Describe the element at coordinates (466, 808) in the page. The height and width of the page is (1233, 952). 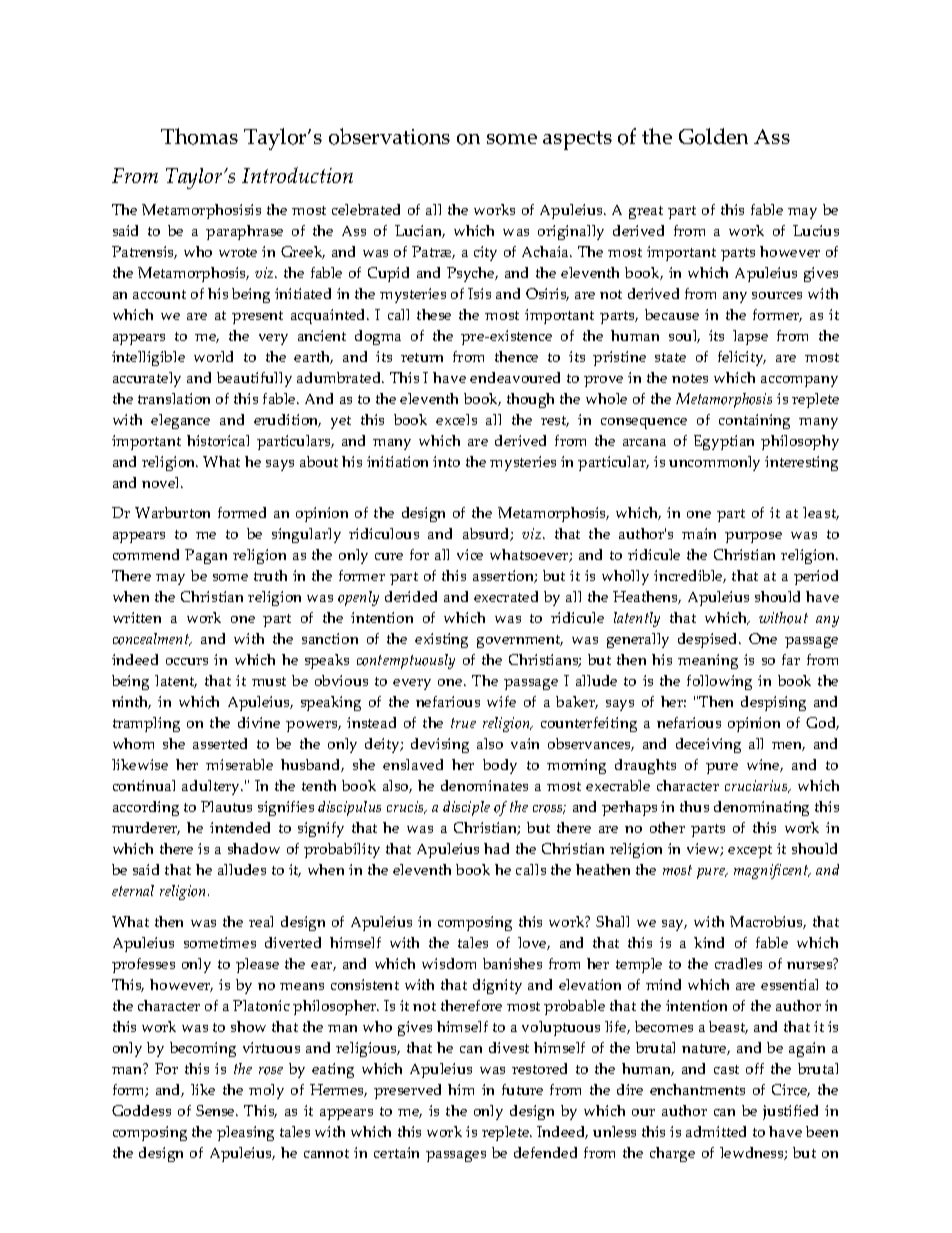
I see `disciple` at that location.
